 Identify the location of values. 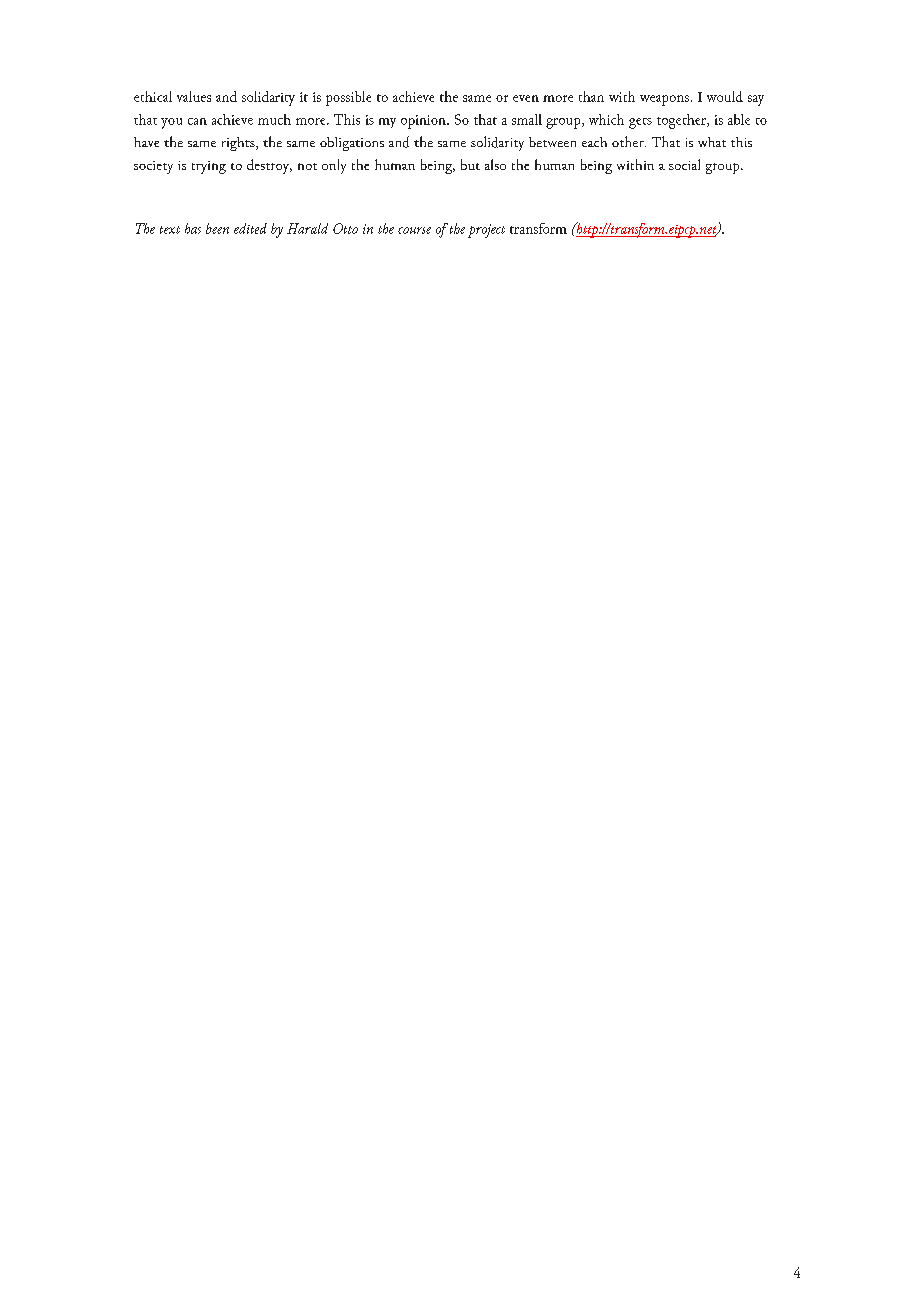
(194, 96).
